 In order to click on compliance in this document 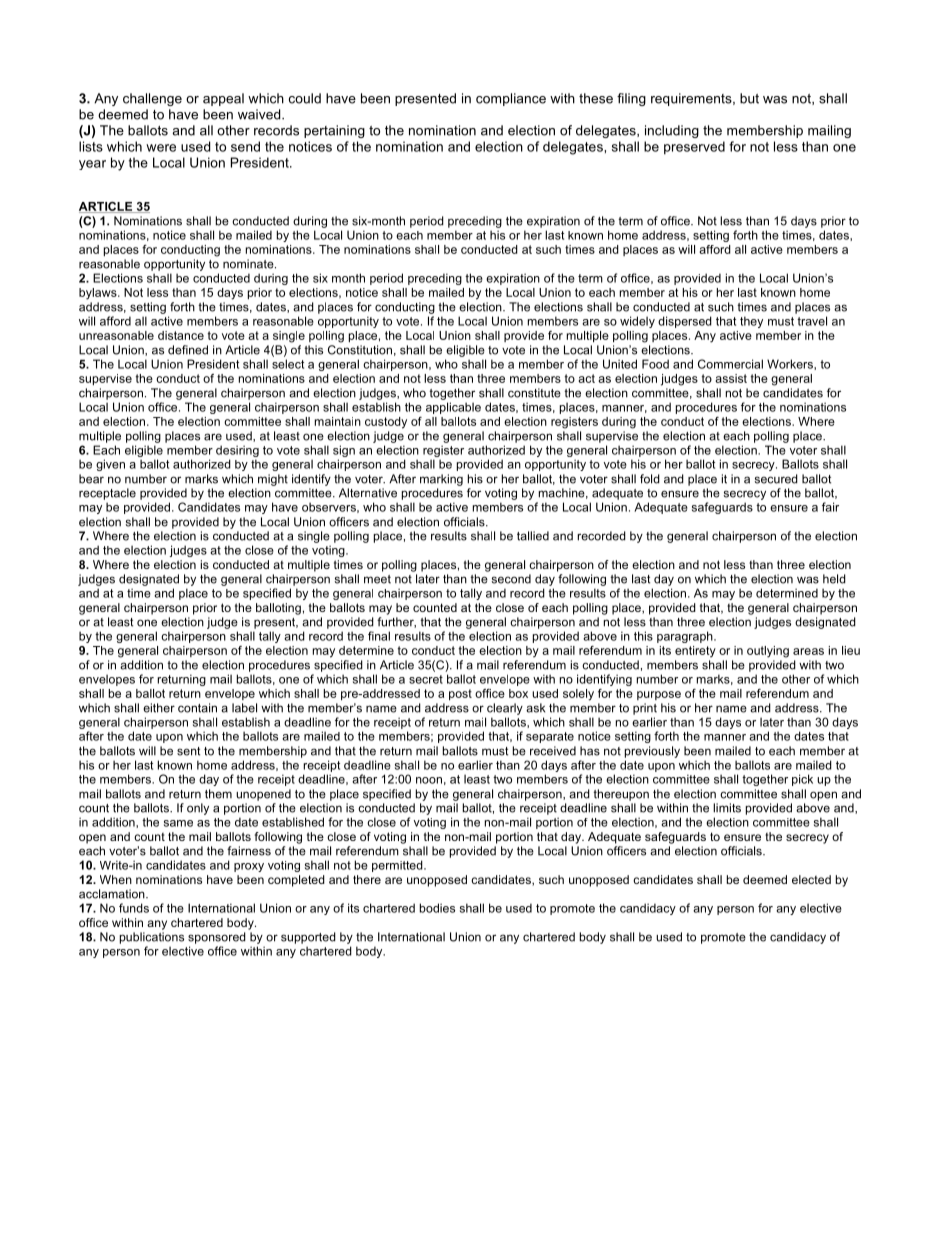, I will do `click(511, 99)`.
